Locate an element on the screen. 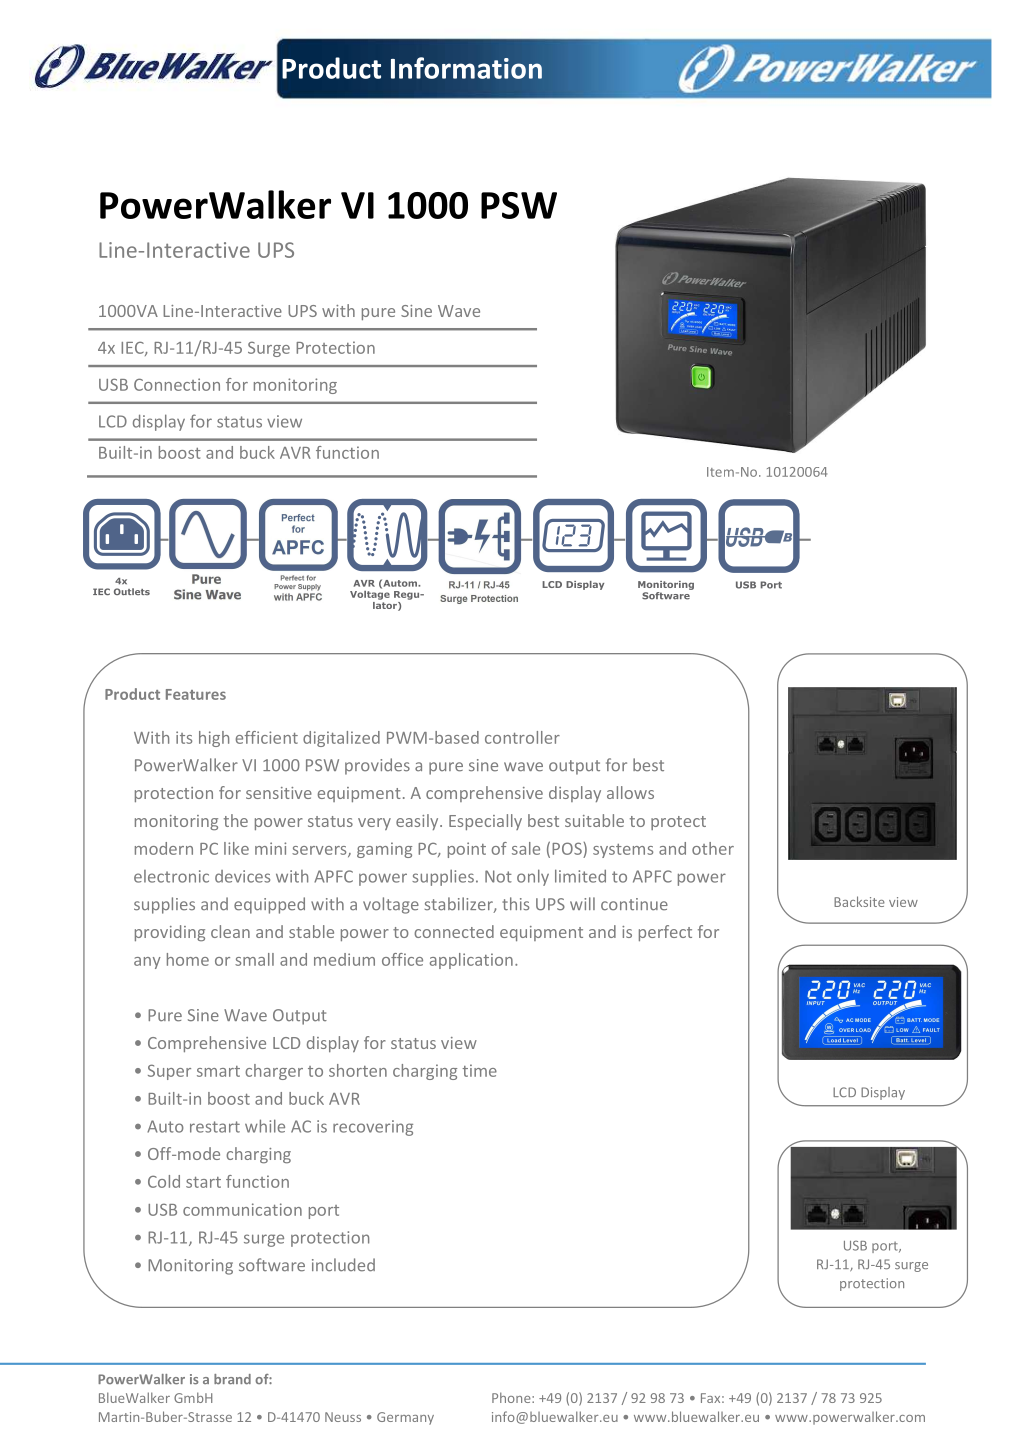 Image resolution: width=1025 pixels, height=1451 pixels. perfect is located at coordinates (665, 933).
